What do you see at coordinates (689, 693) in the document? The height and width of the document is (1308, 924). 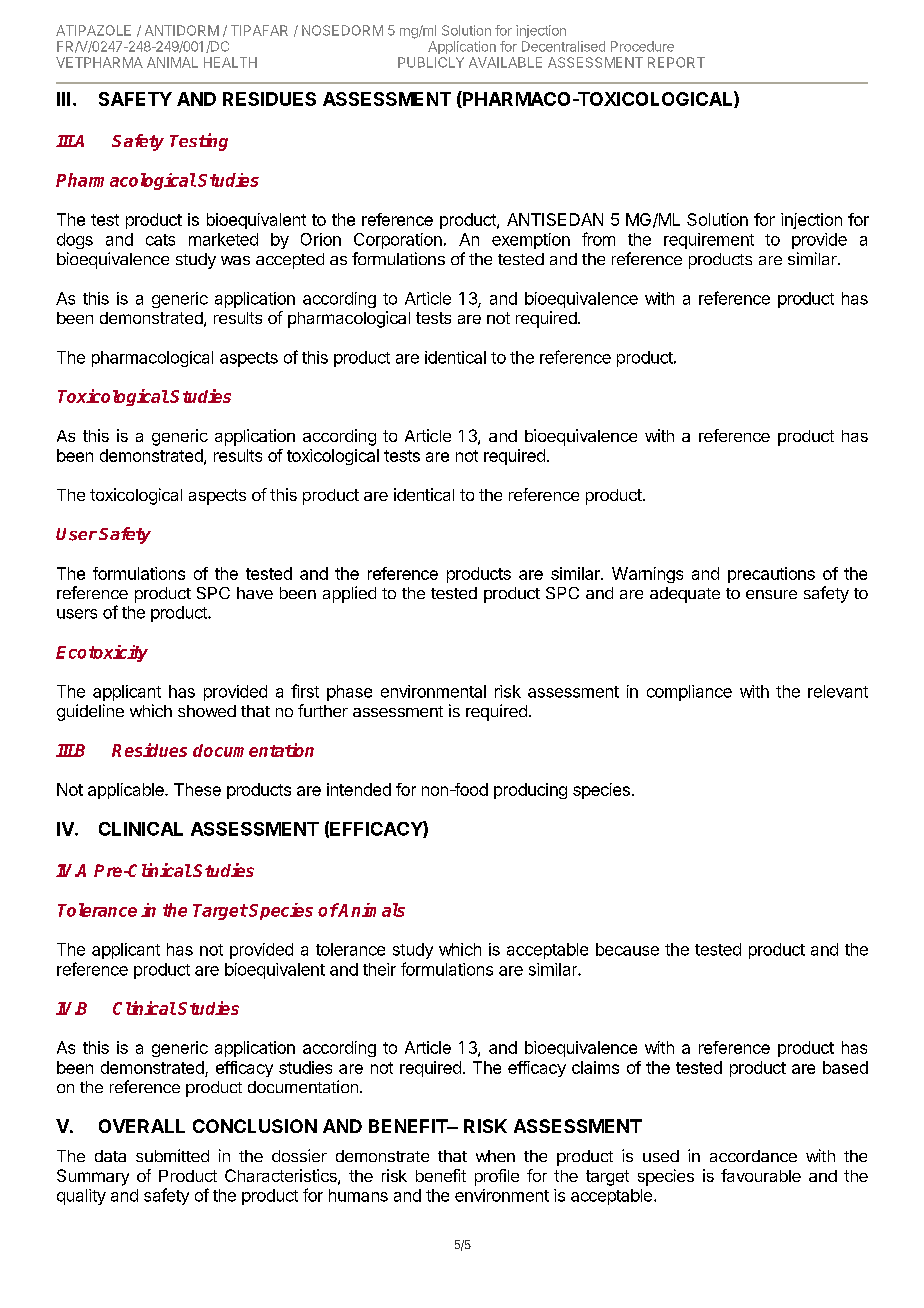 I see `compliance` at bounding box center [689, 693].
